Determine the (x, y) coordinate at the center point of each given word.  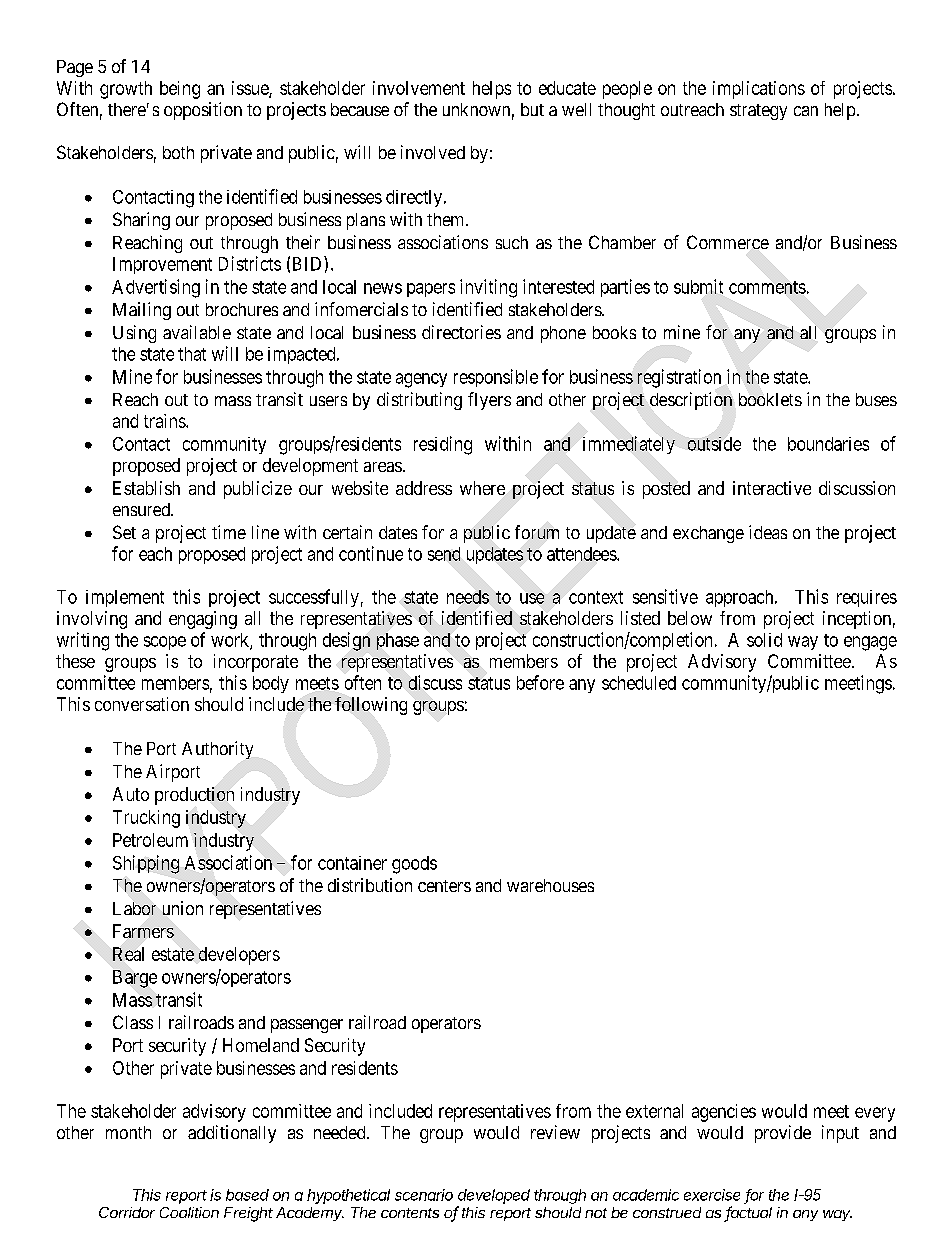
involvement (419, 88)
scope (165, 643)
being (180, 90)
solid (764, 640)
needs (468, 597)
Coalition (189, 1212)
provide (783, 1134)
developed (494, 1196)
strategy (758, 112)
